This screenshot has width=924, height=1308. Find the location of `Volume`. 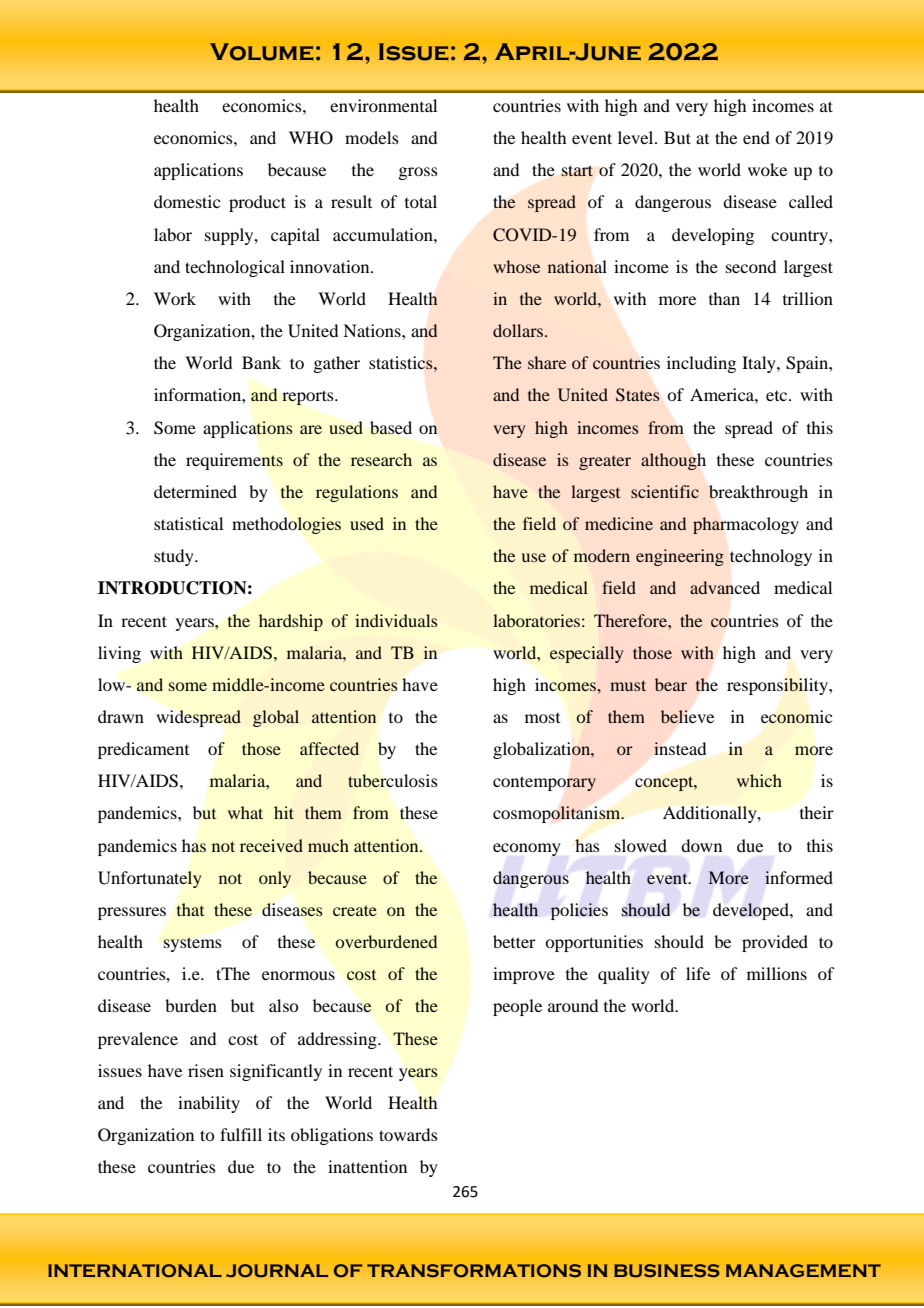

Volume is located at coordinates (262, 52).
